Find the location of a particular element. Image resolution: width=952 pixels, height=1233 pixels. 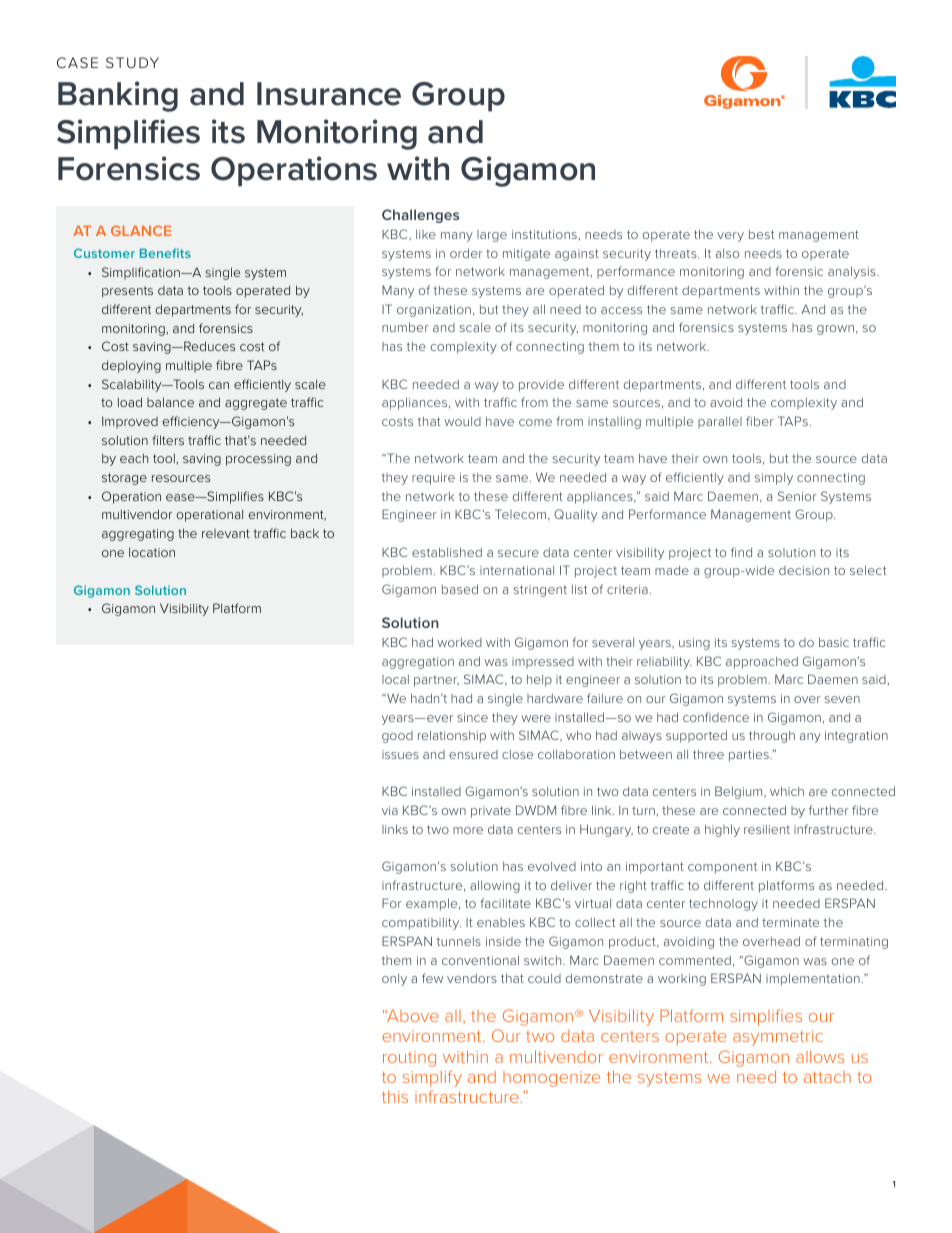

best is located at coordinates (761, 234).
